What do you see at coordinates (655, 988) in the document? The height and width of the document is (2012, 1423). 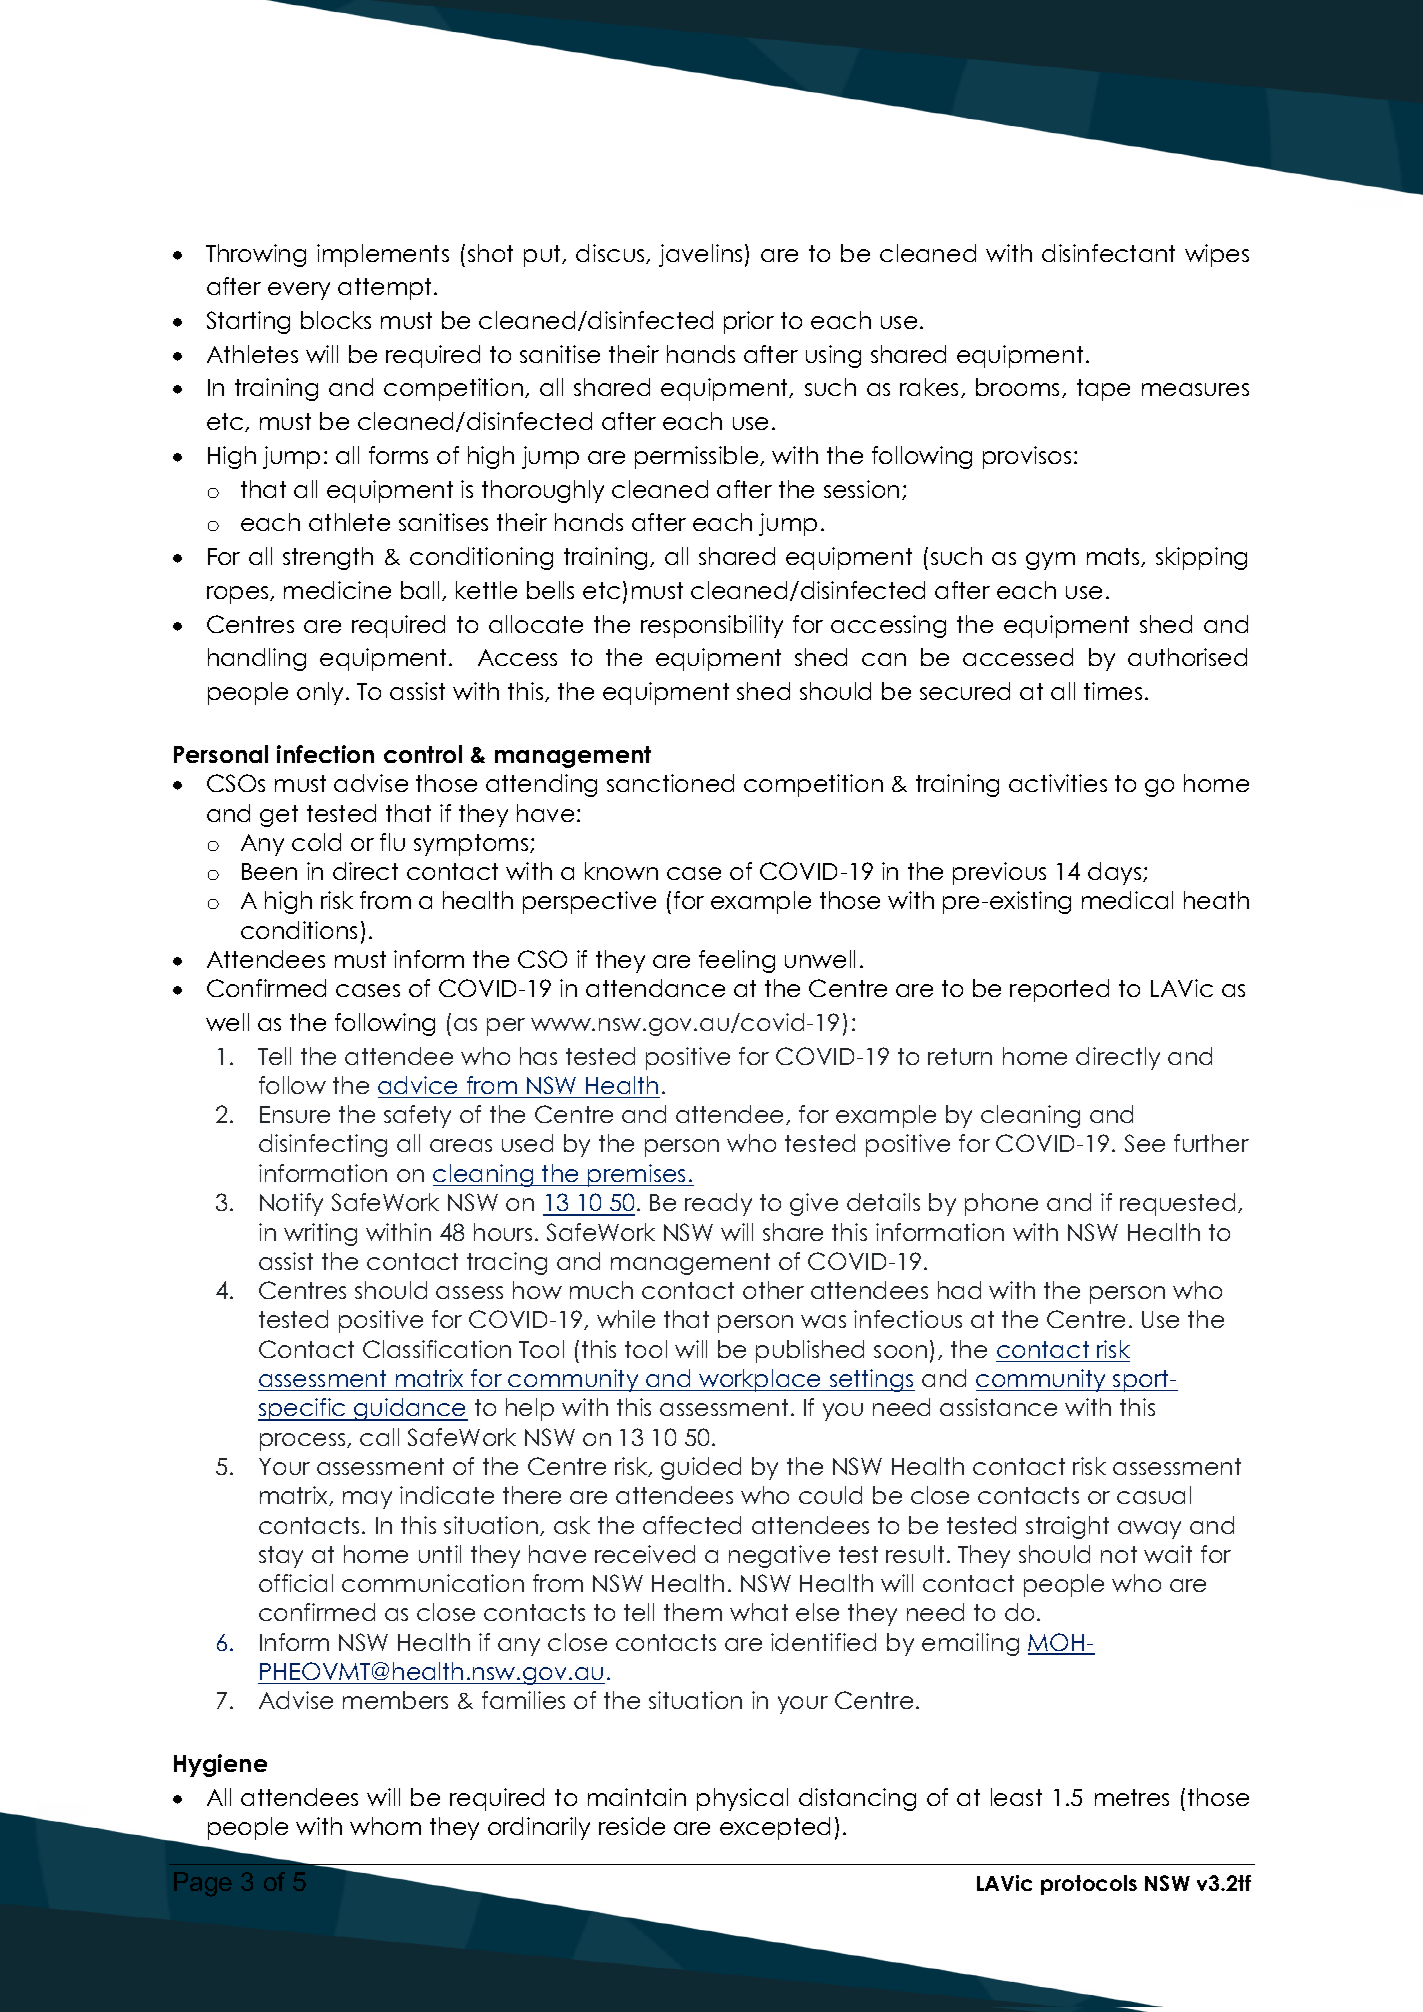 I see `attendance` at bounding box center [655, 988].
